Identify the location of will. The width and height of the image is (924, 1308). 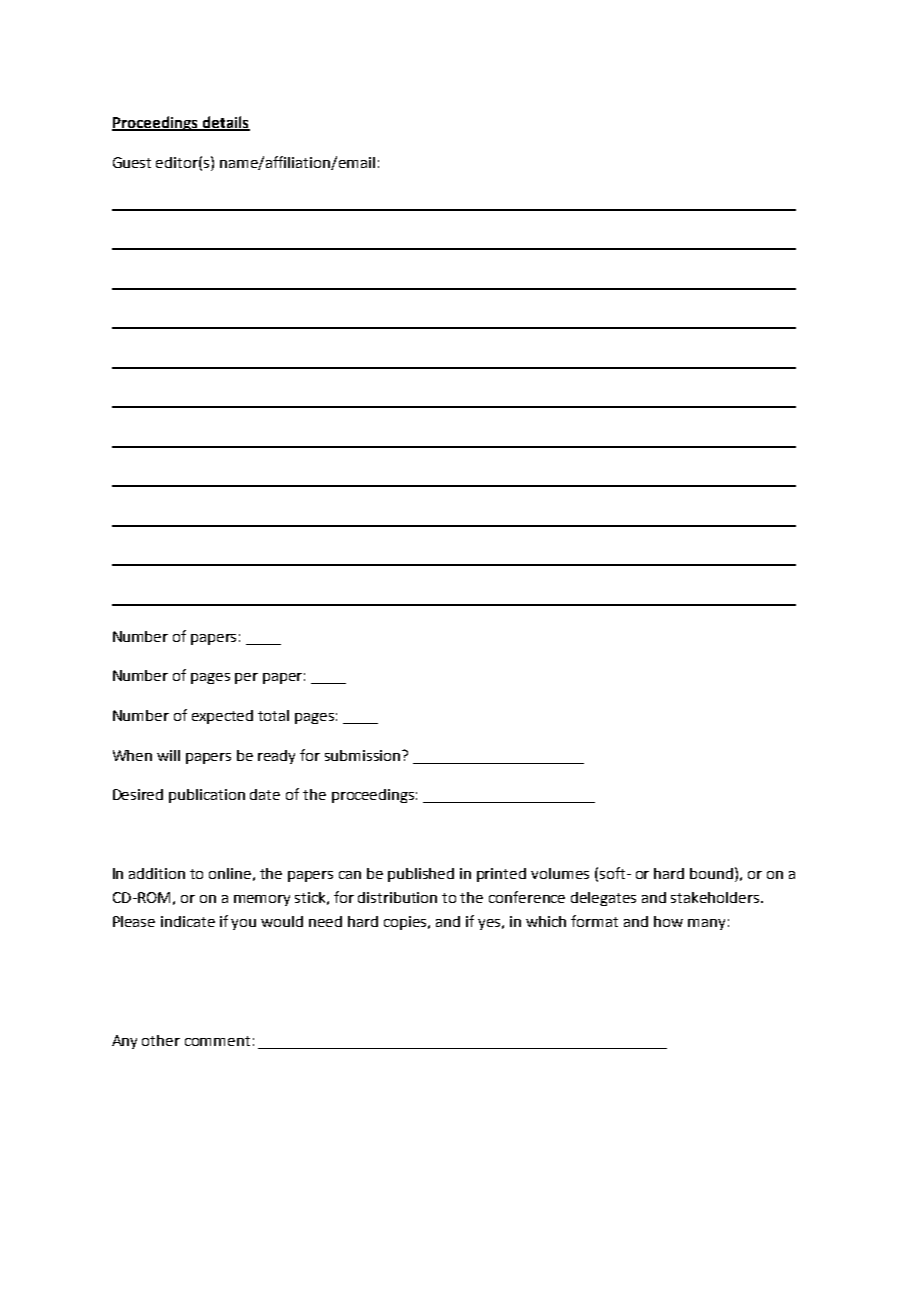
(168, 755).
